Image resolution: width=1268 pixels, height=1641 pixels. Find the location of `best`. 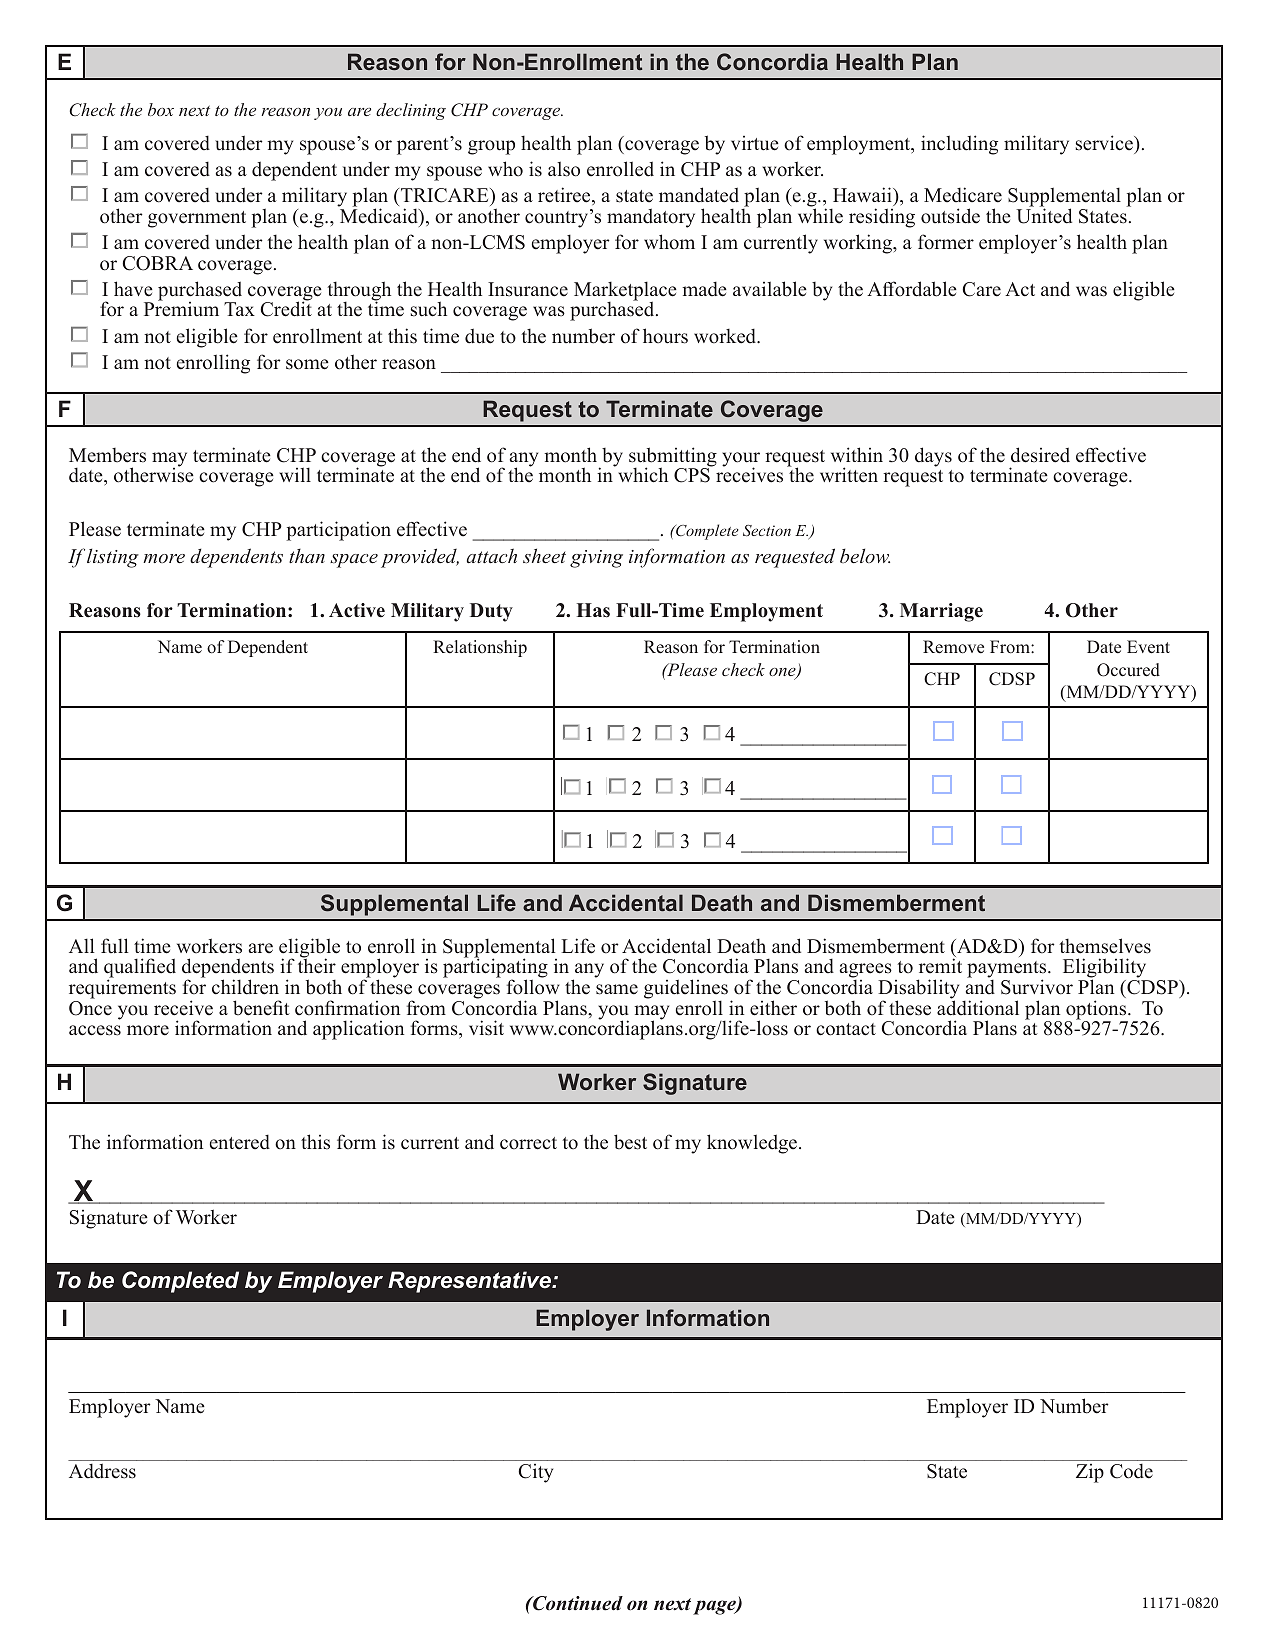

best is located at coordinates (630, 1142).
